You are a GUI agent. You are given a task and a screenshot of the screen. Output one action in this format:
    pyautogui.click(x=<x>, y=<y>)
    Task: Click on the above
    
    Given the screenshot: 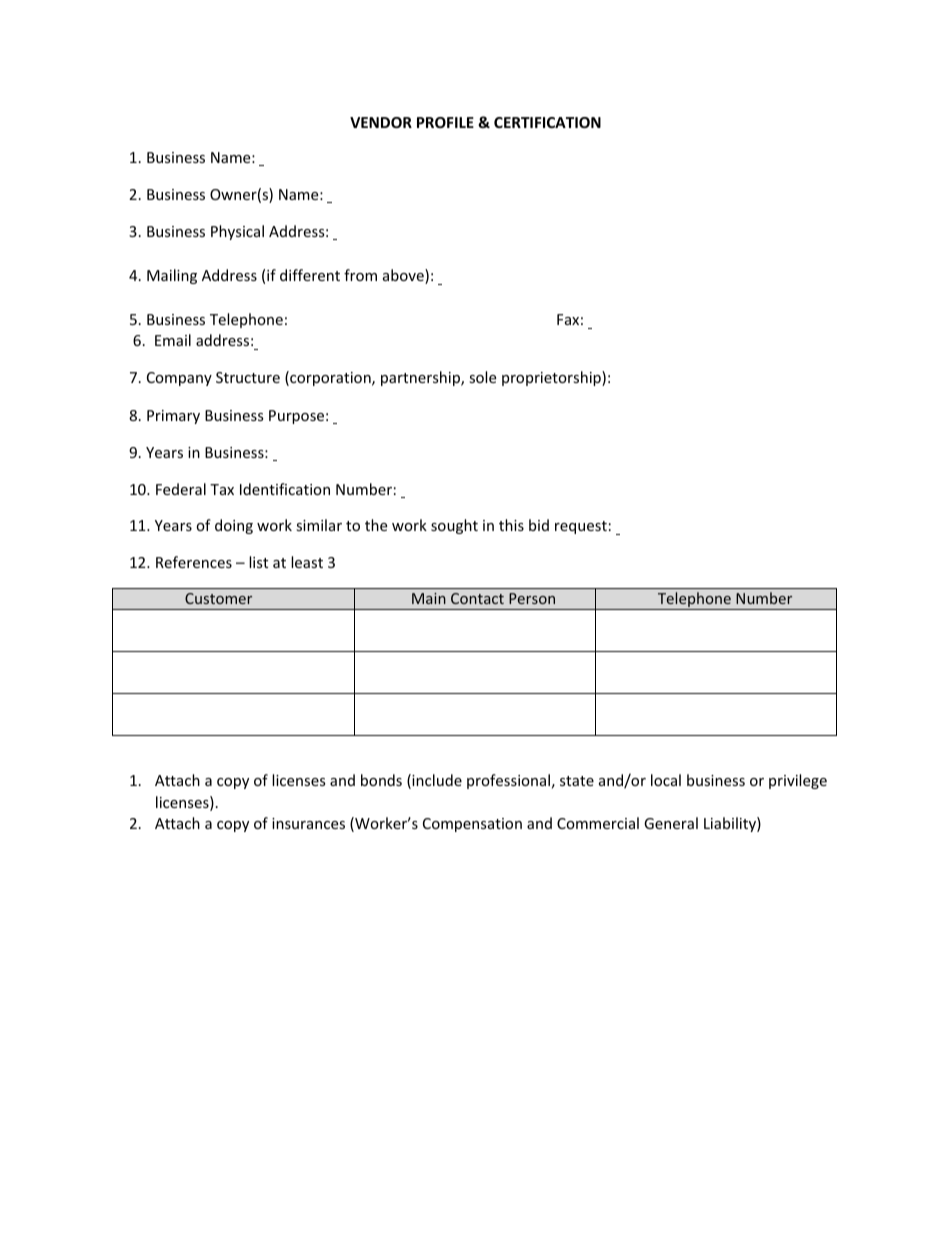 What is the action you would take?
    pyautogui.click(x=404, y=276)
